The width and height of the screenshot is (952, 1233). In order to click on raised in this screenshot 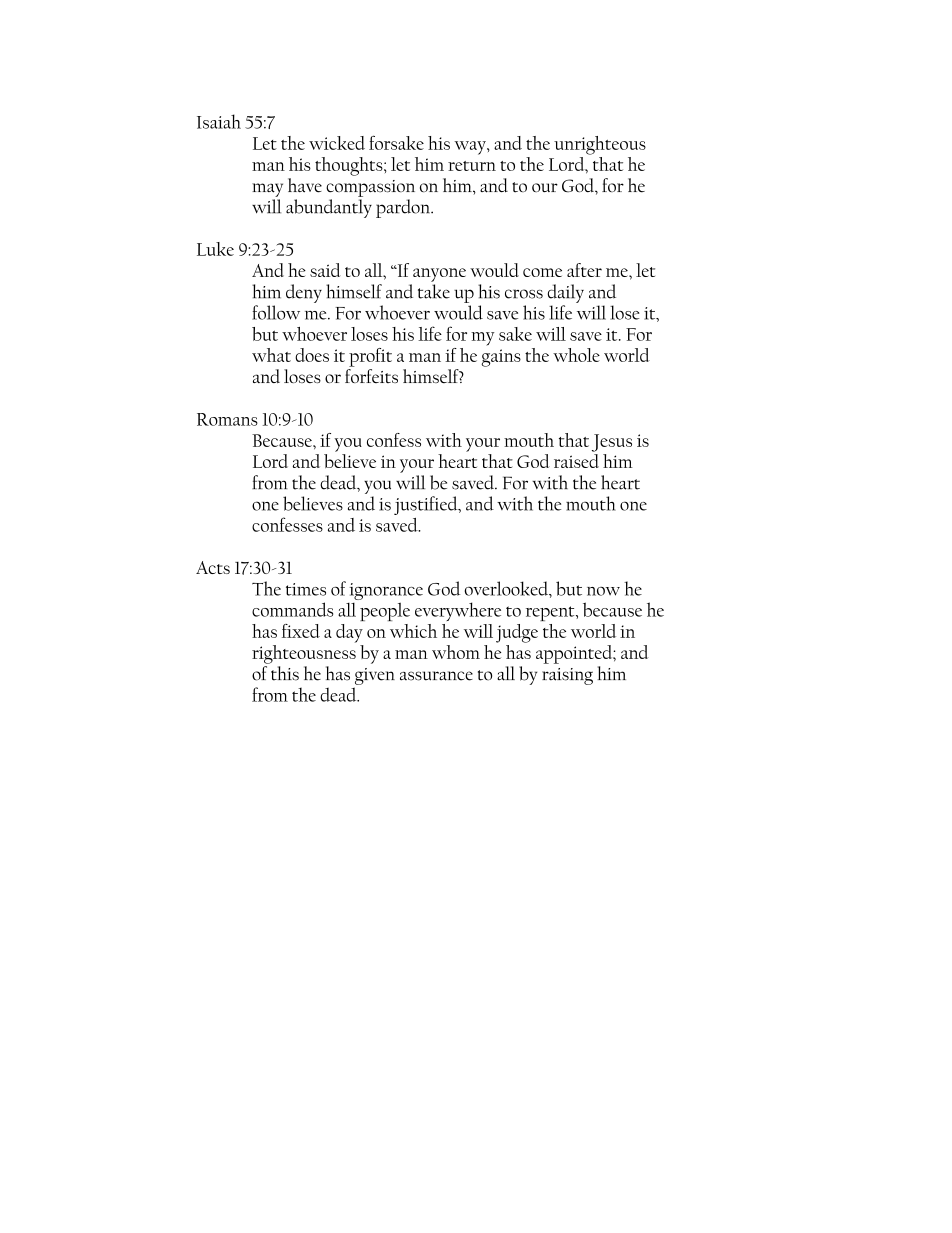, I will do `click(576, 461)`.
